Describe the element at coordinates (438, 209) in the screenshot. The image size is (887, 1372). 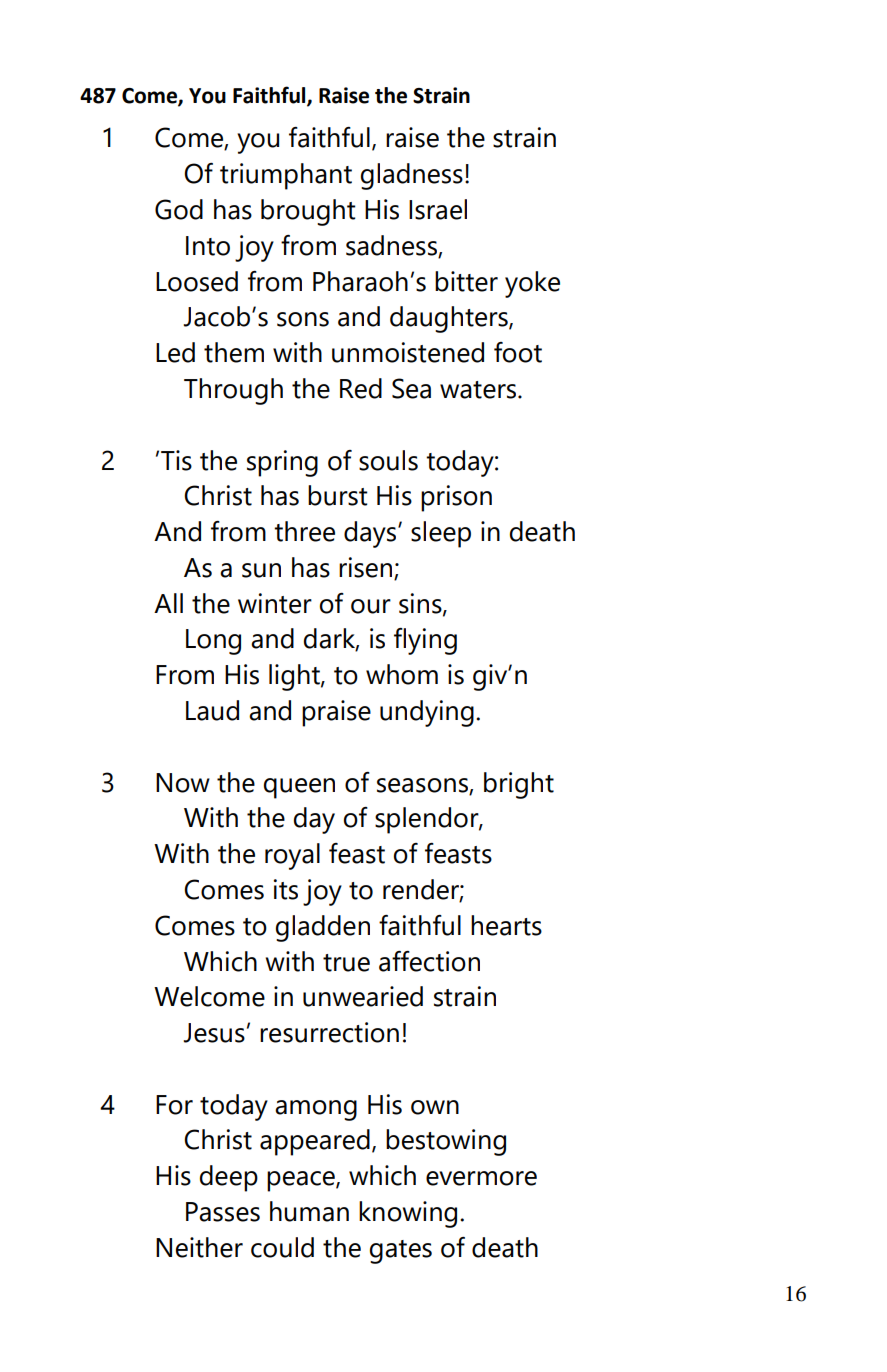
I see `Israel` at that location.
